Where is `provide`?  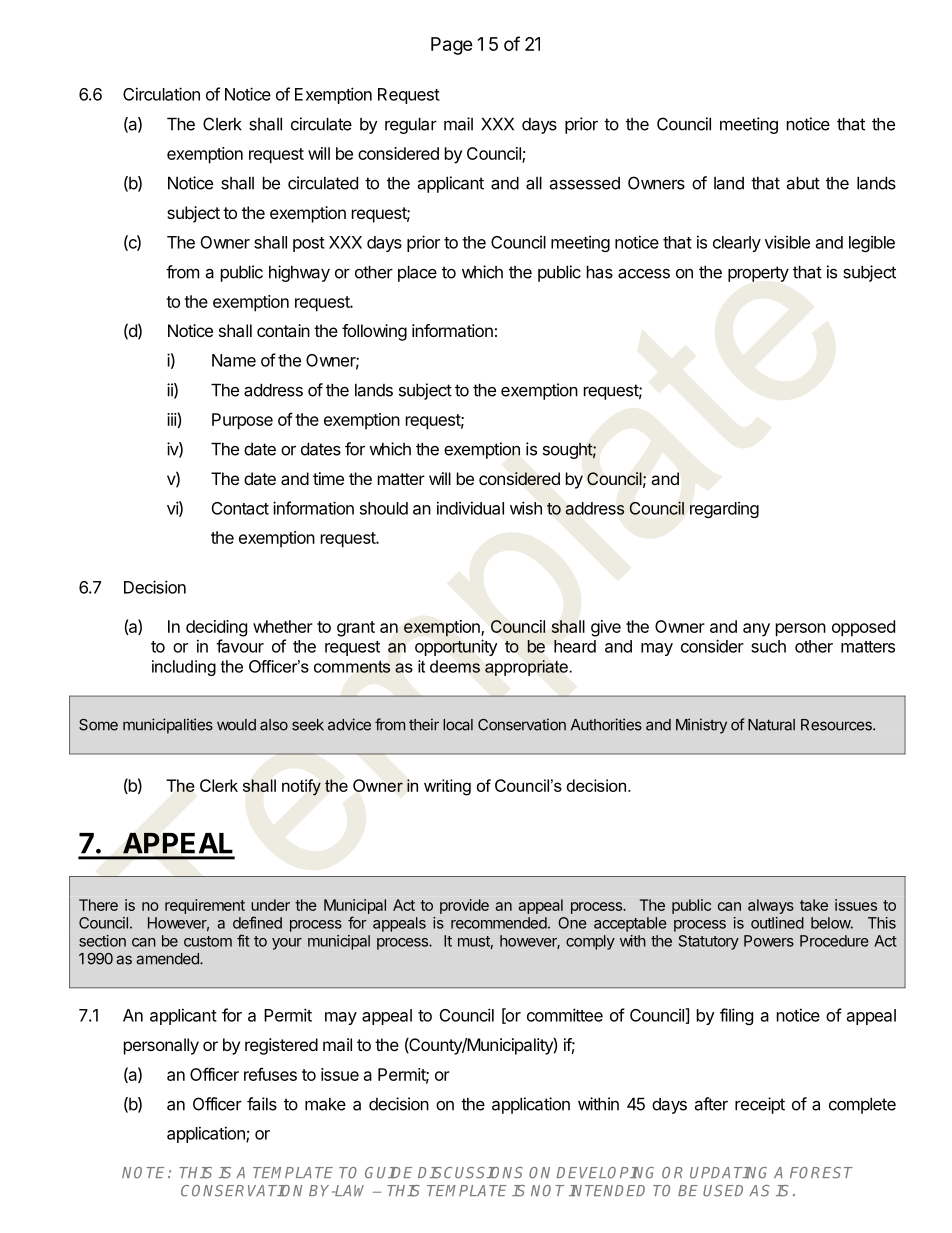
provide is located at coordinates (464, 906).
